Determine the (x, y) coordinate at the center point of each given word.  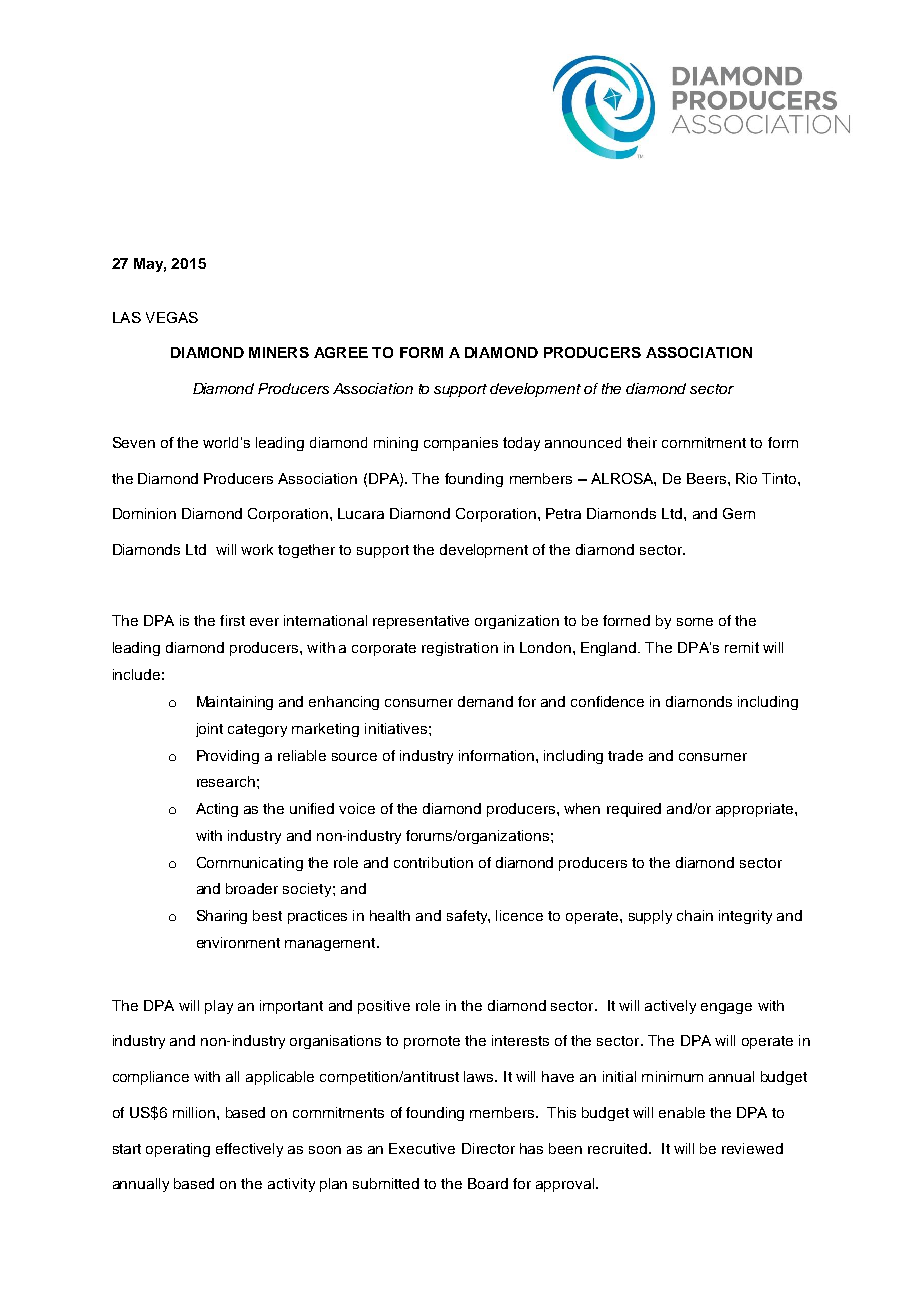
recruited (619, 1148)
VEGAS (172, 317)
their (642, 442)
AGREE (341, 352)
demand (485, 701)
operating (178, 1150)
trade (625, 755)
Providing (228, 757)
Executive (422, 1148)
